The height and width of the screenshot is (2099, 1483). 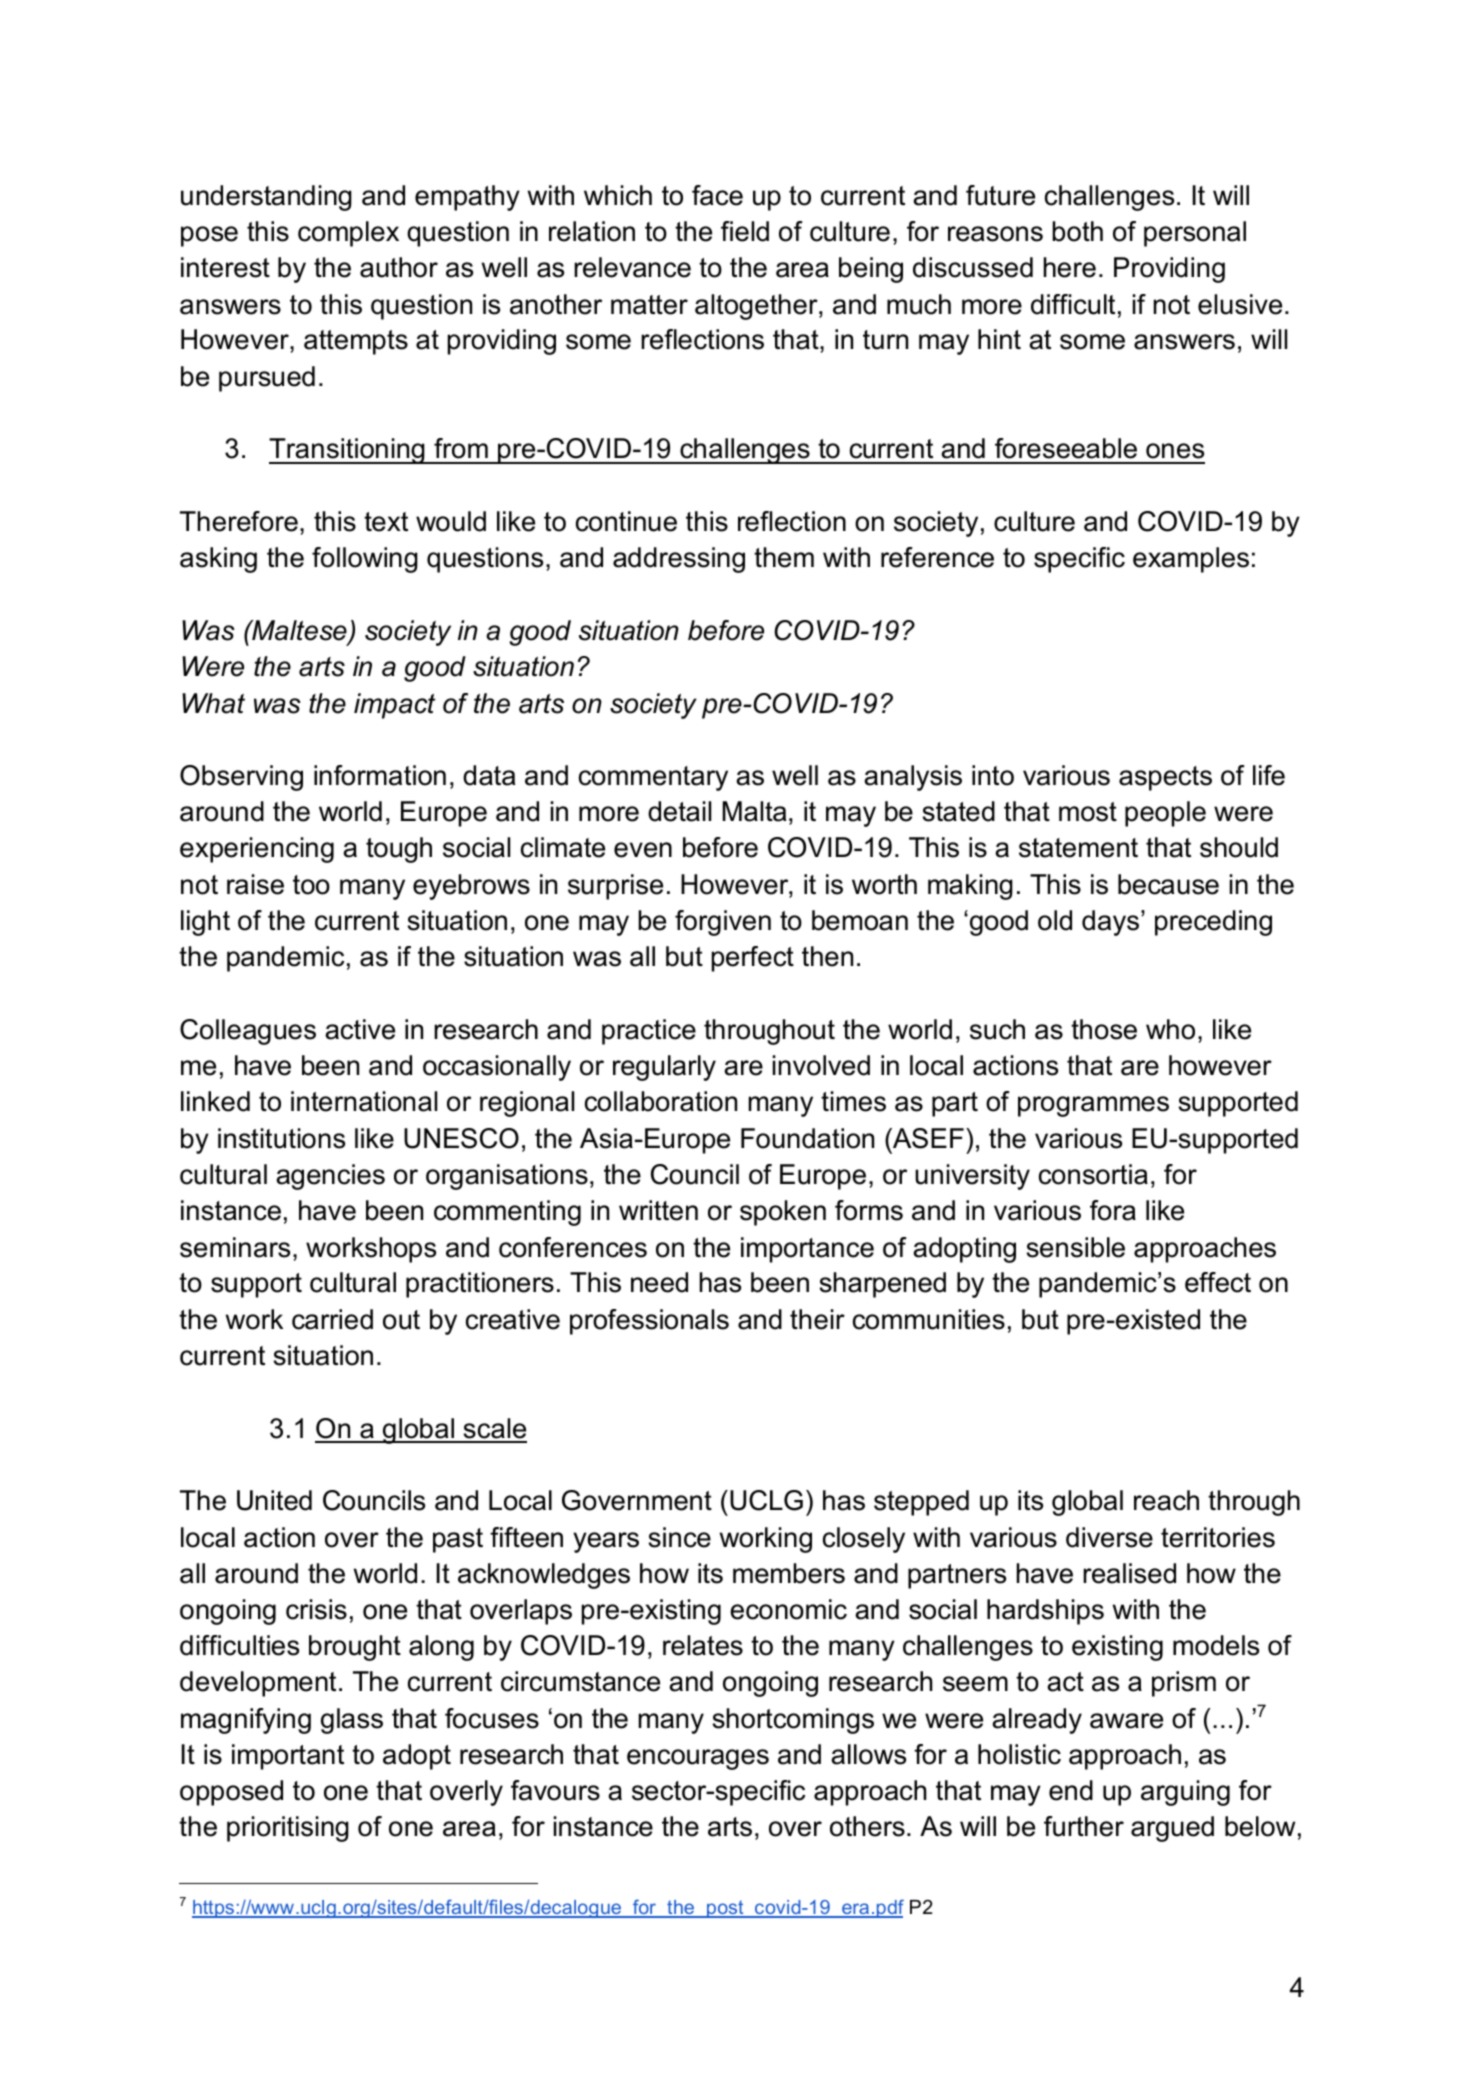 What do you see at coordinates (817, 1319) in the screenshot?
I see `their` at bounding box center [817, 1319].
